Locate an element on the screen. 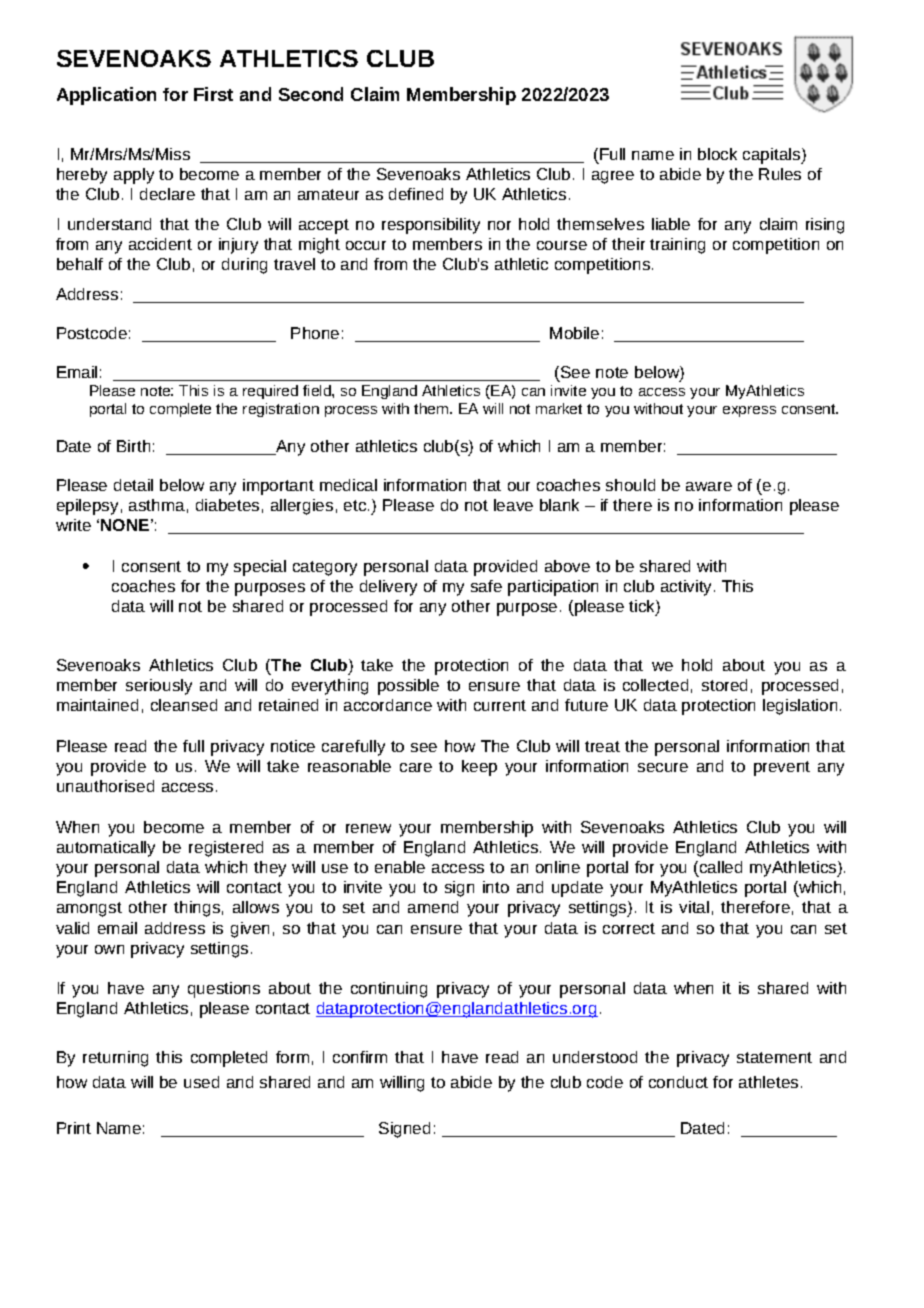  First is located at coordinates (213, 94).
